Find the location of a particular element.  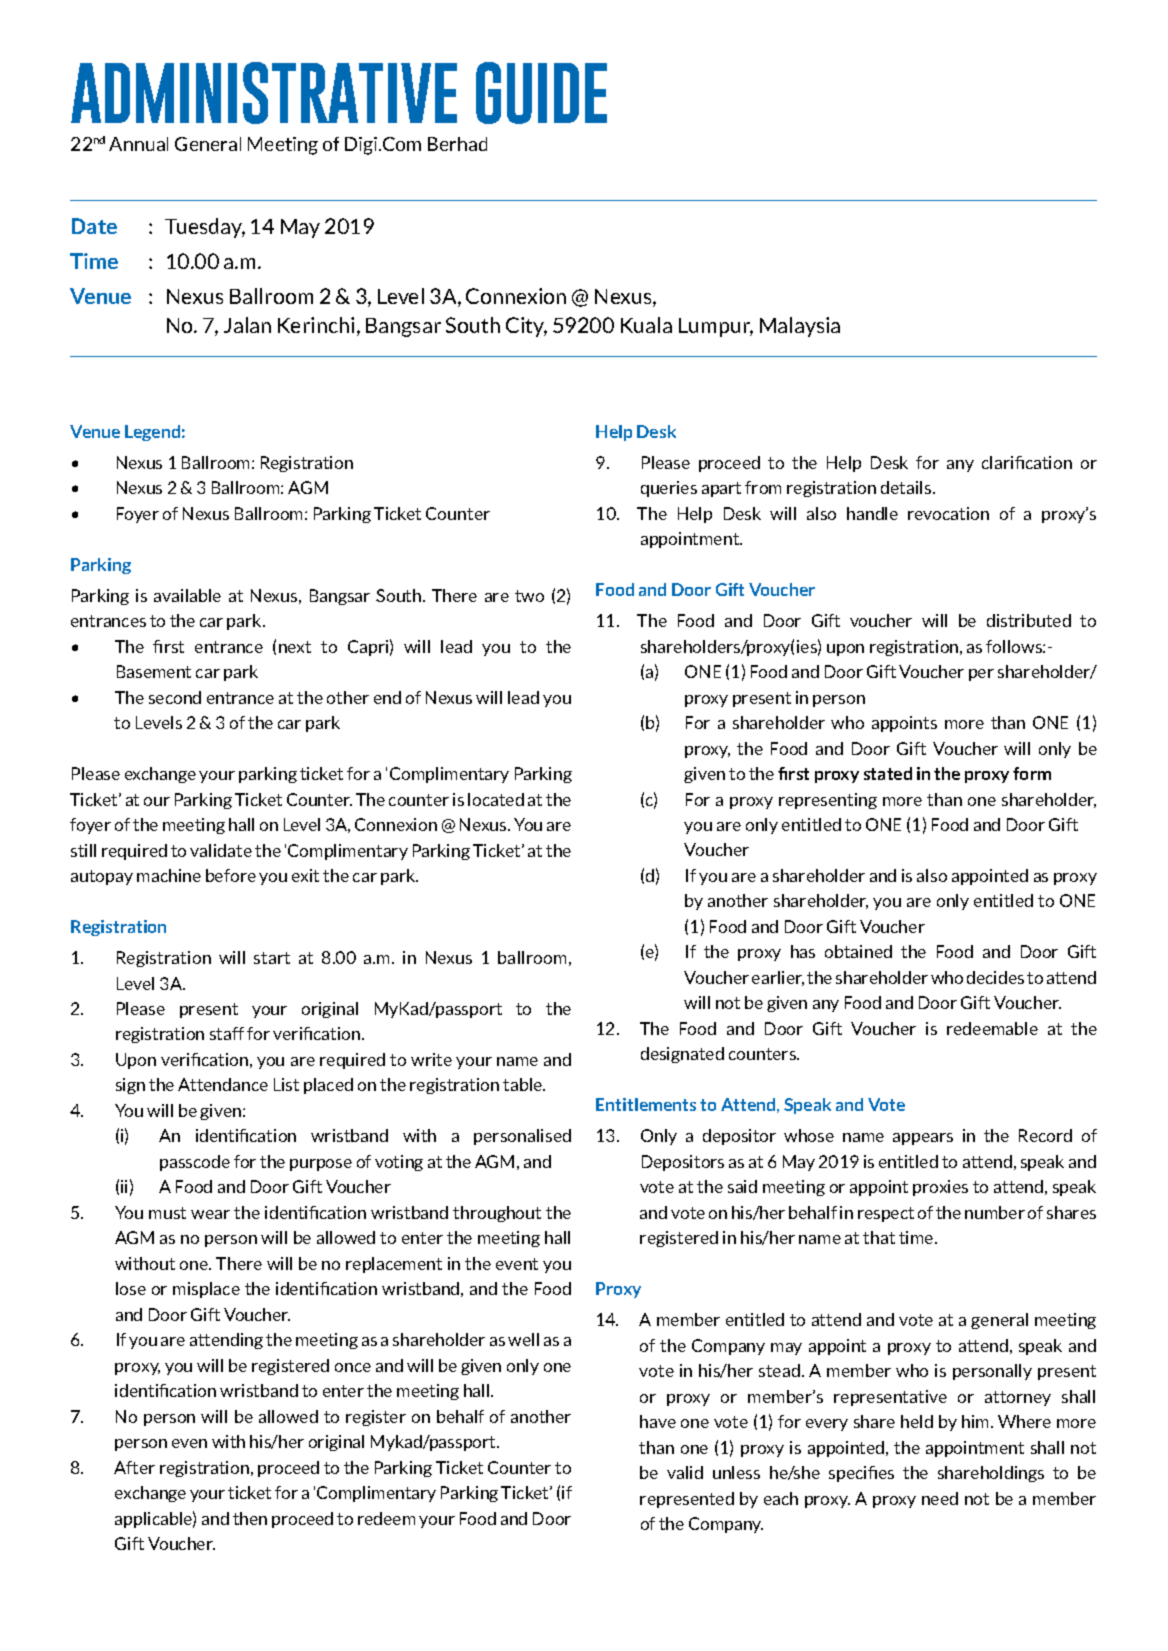

obtained is located at coordinates (858, 951).
